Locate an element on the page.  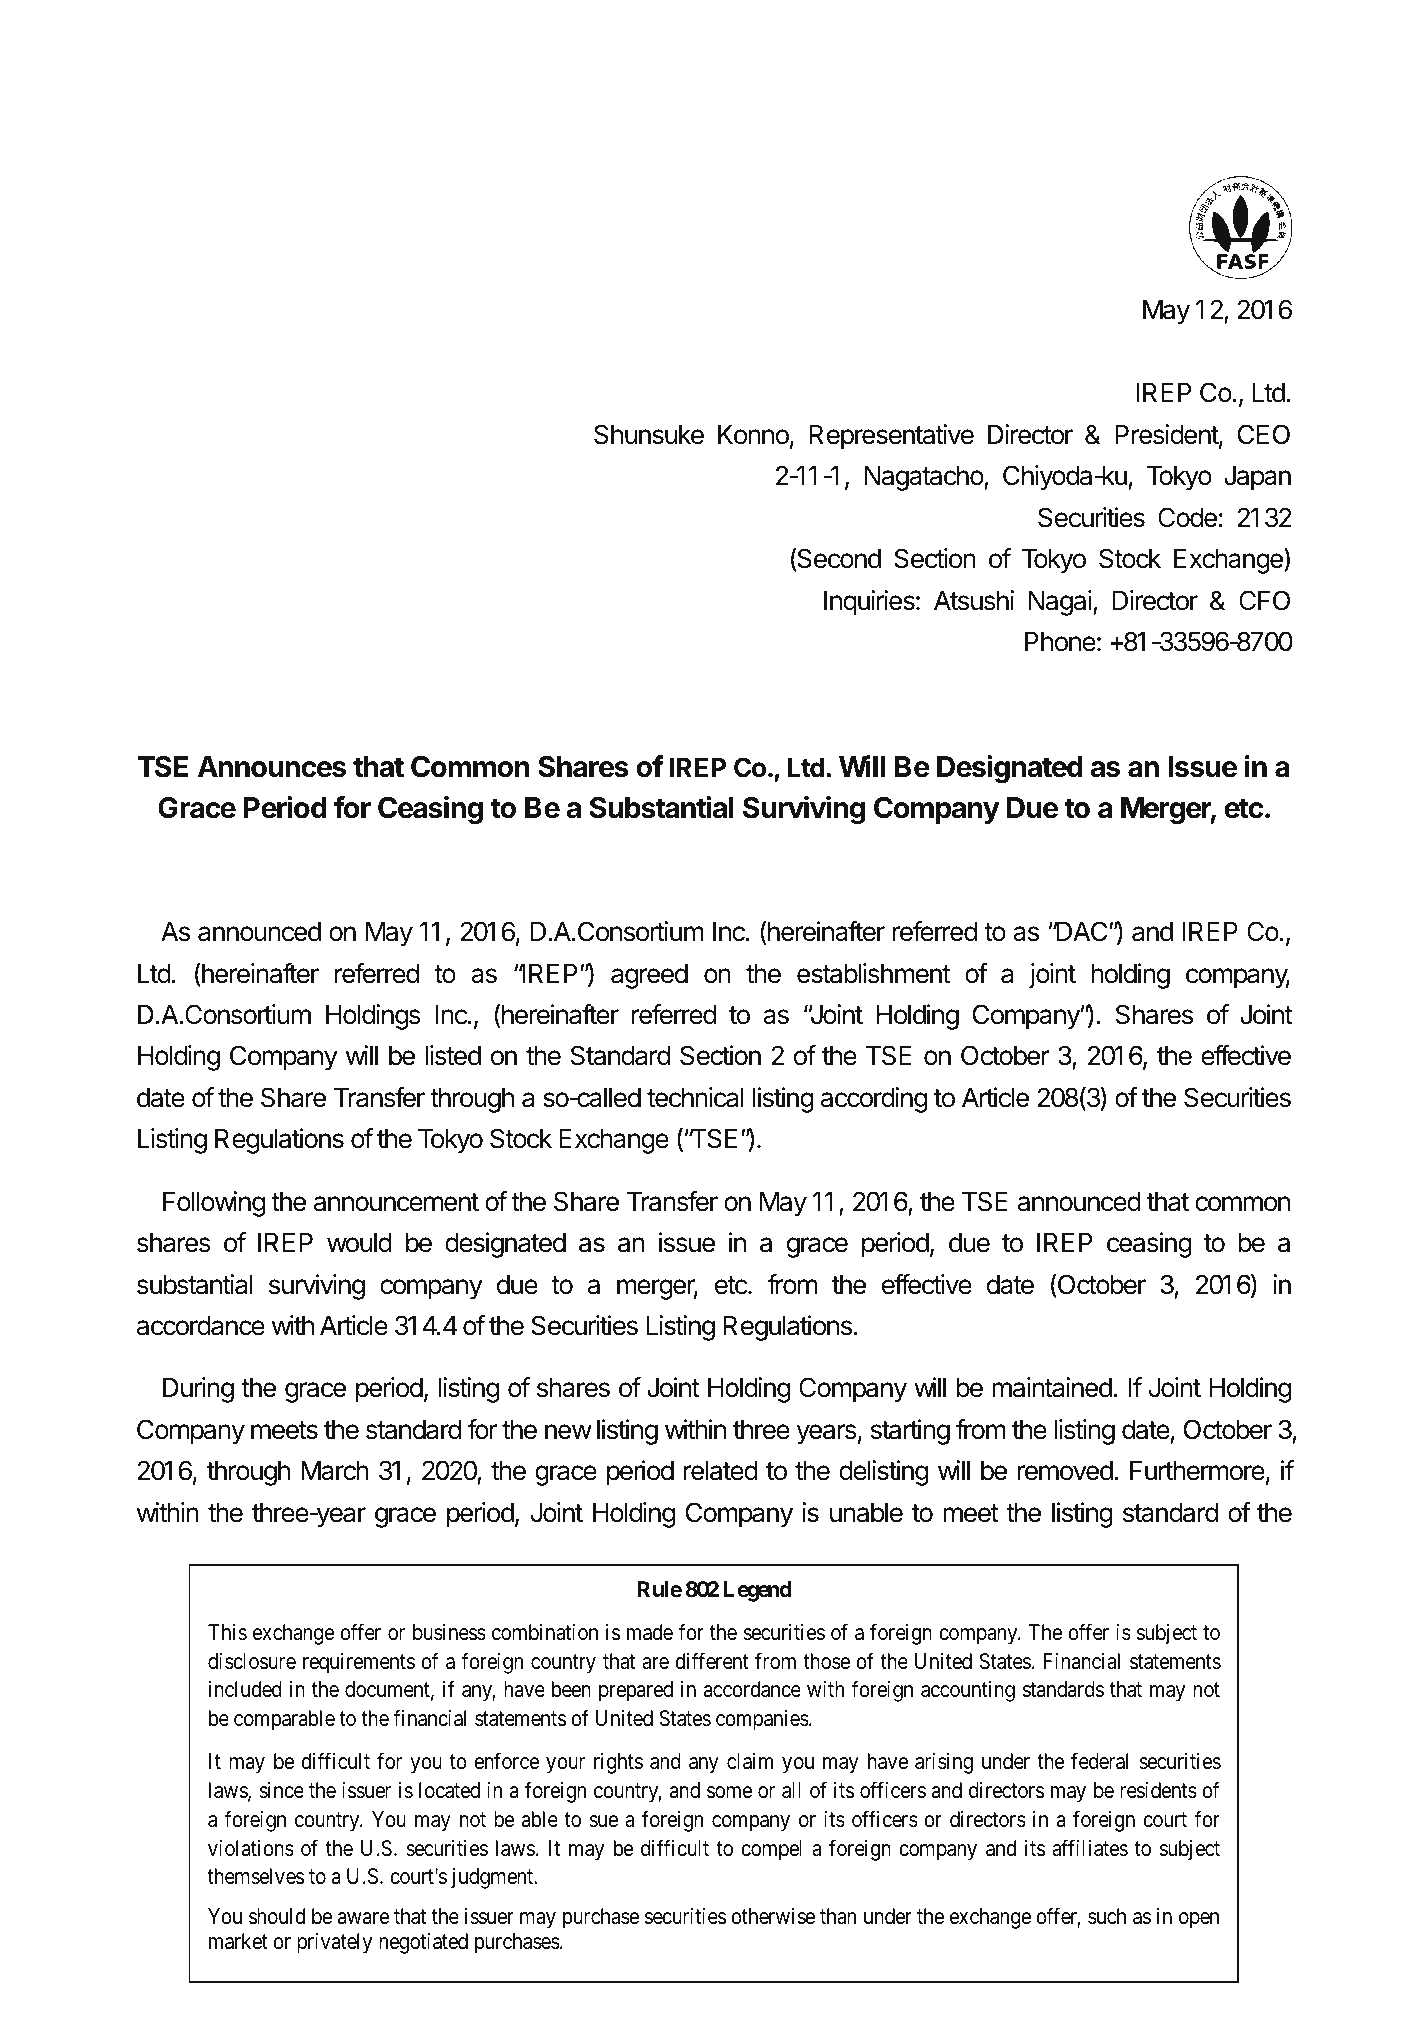
March is located at coordinates (335, 1471).
